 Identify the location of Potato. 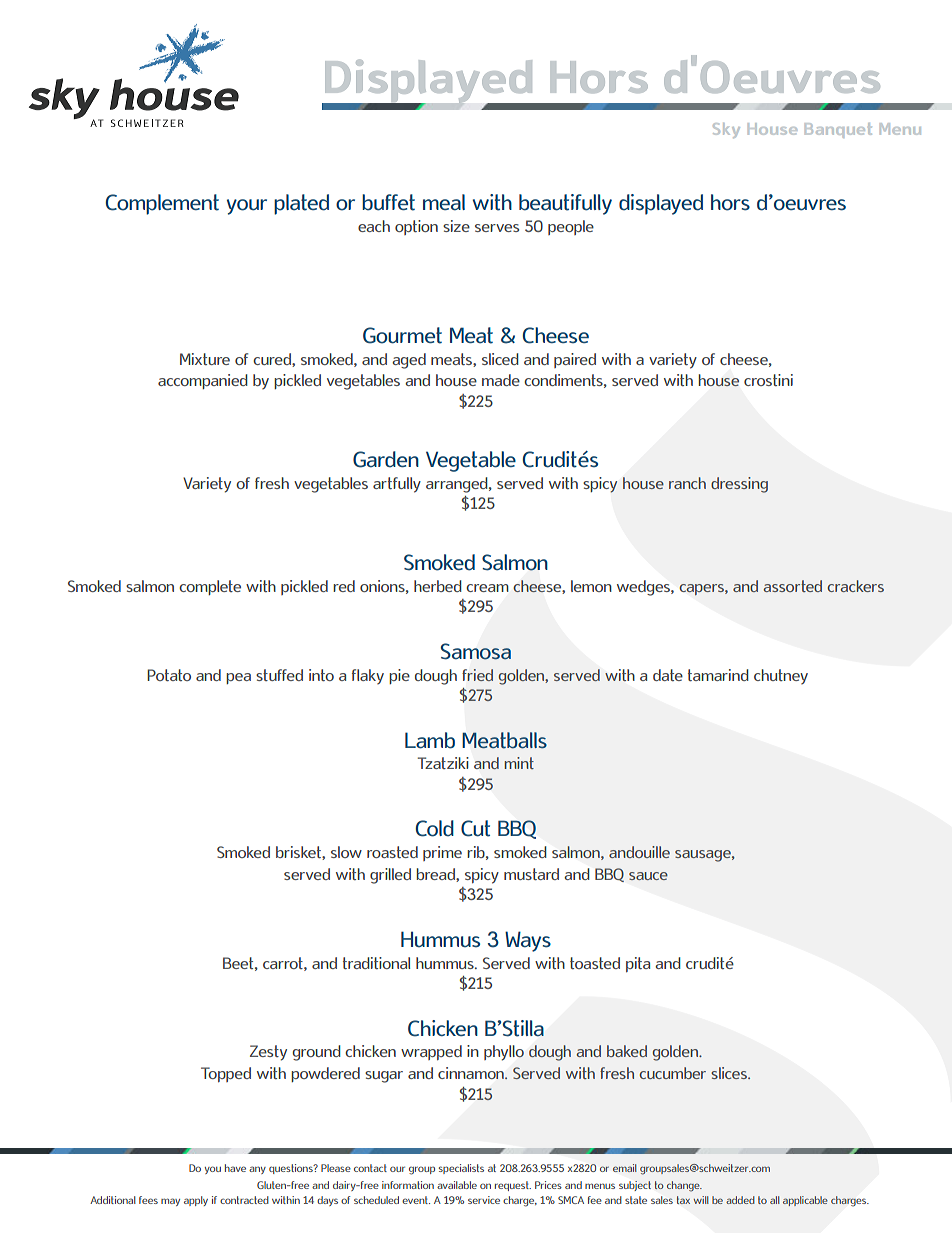
(169, 675).
